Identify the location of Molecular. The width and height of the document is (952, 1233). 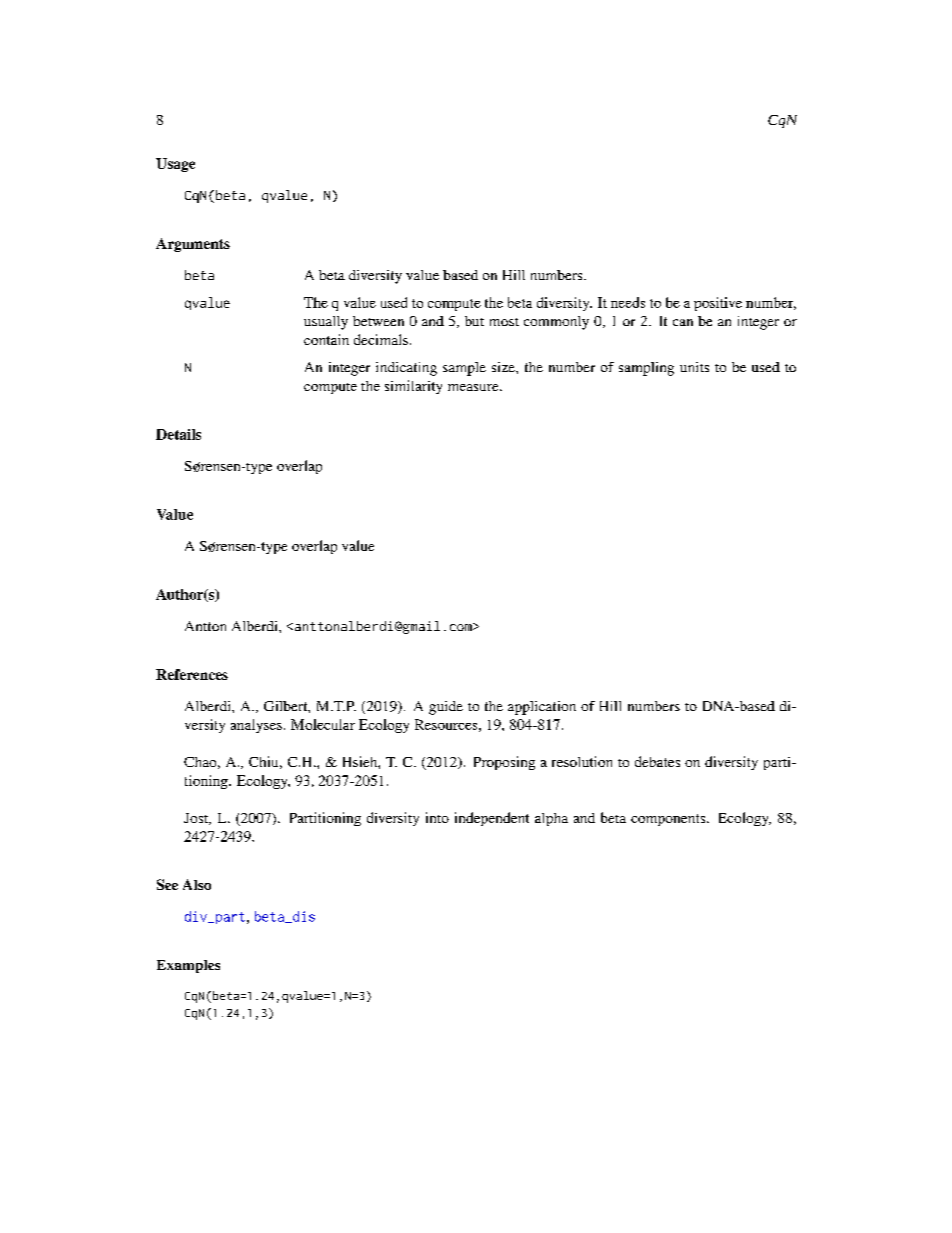
(323, 724).
